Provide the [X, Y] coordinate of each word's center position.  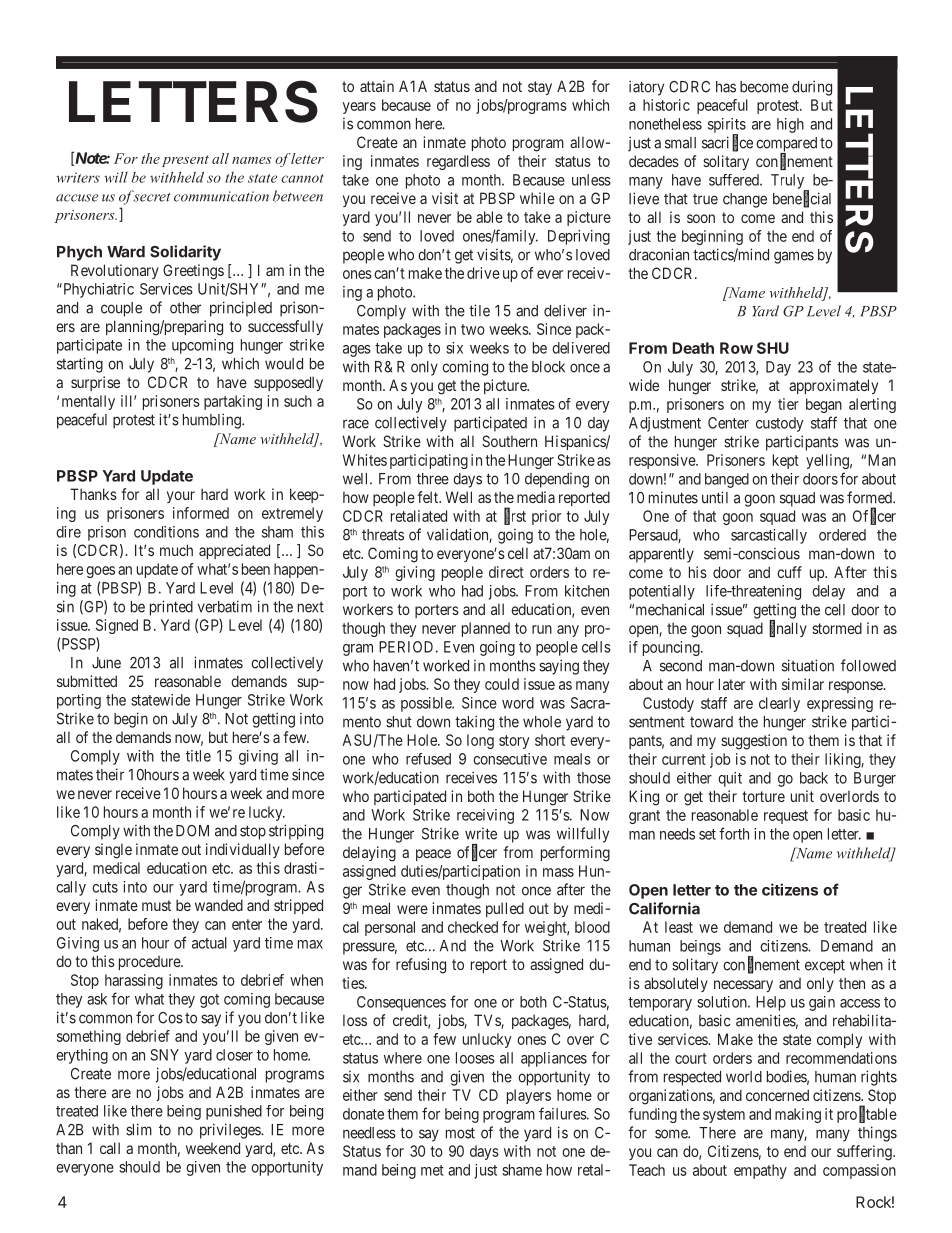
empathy [760, 1171]
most [460, 1133]
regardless [458, 162]
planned [486, 629]
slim [139, 1129]
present [185, 161]
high [790, 125]
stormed [837, 628]
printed [171, 608]
